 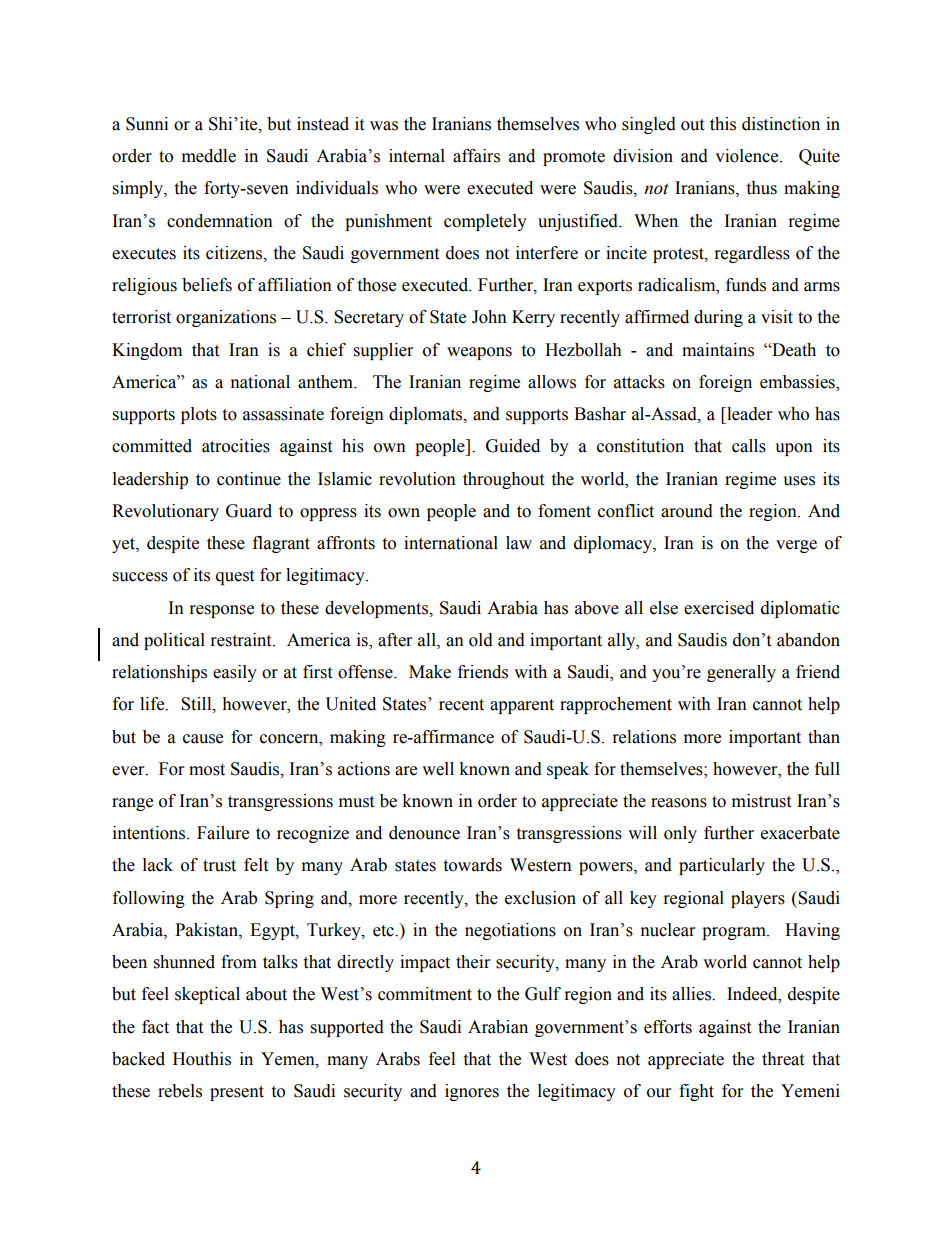 What do you see at coordinates (476, 156) in the page?
I see `affairs` at bounding box center [476, 156].
